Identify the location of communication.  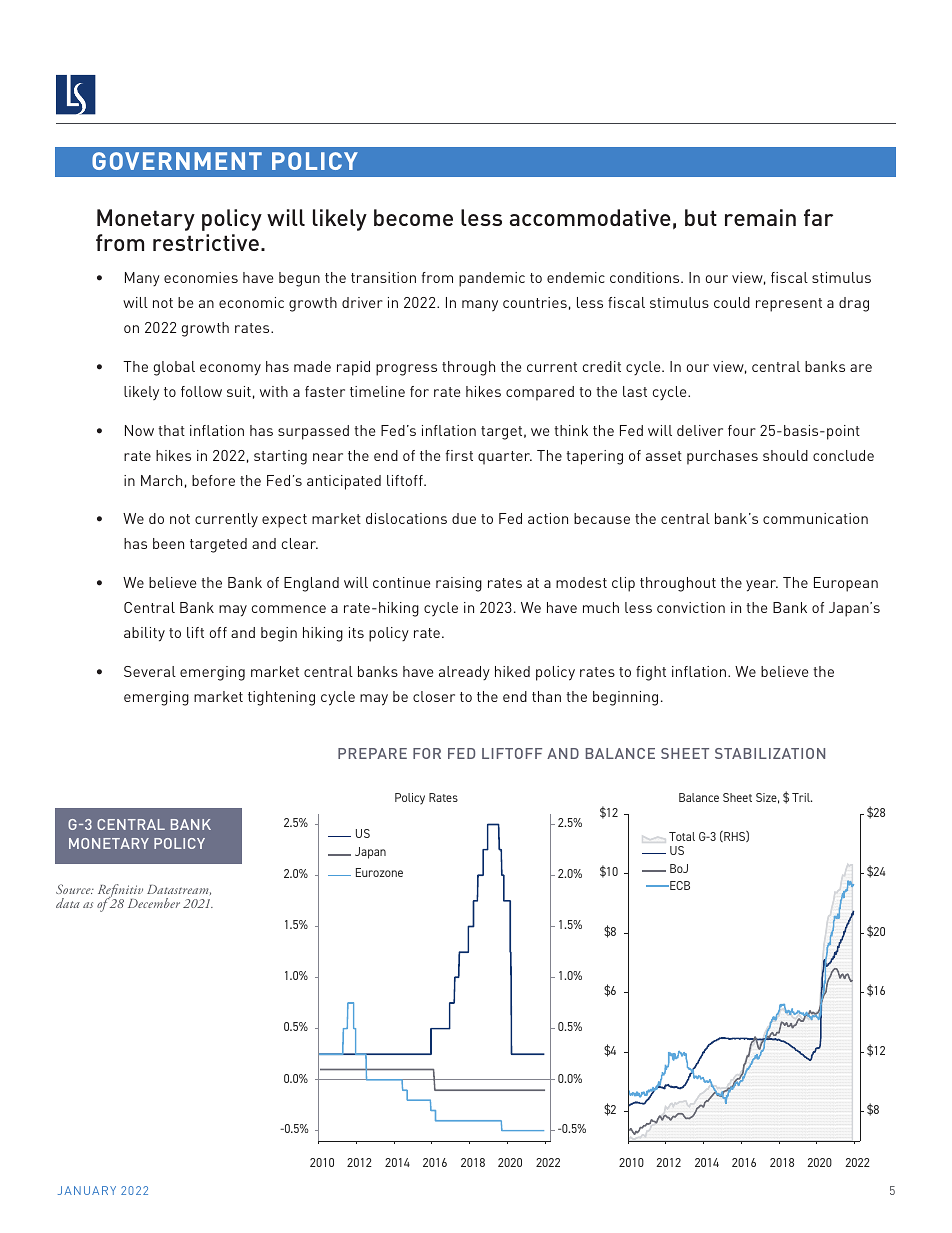
(815, 518).
